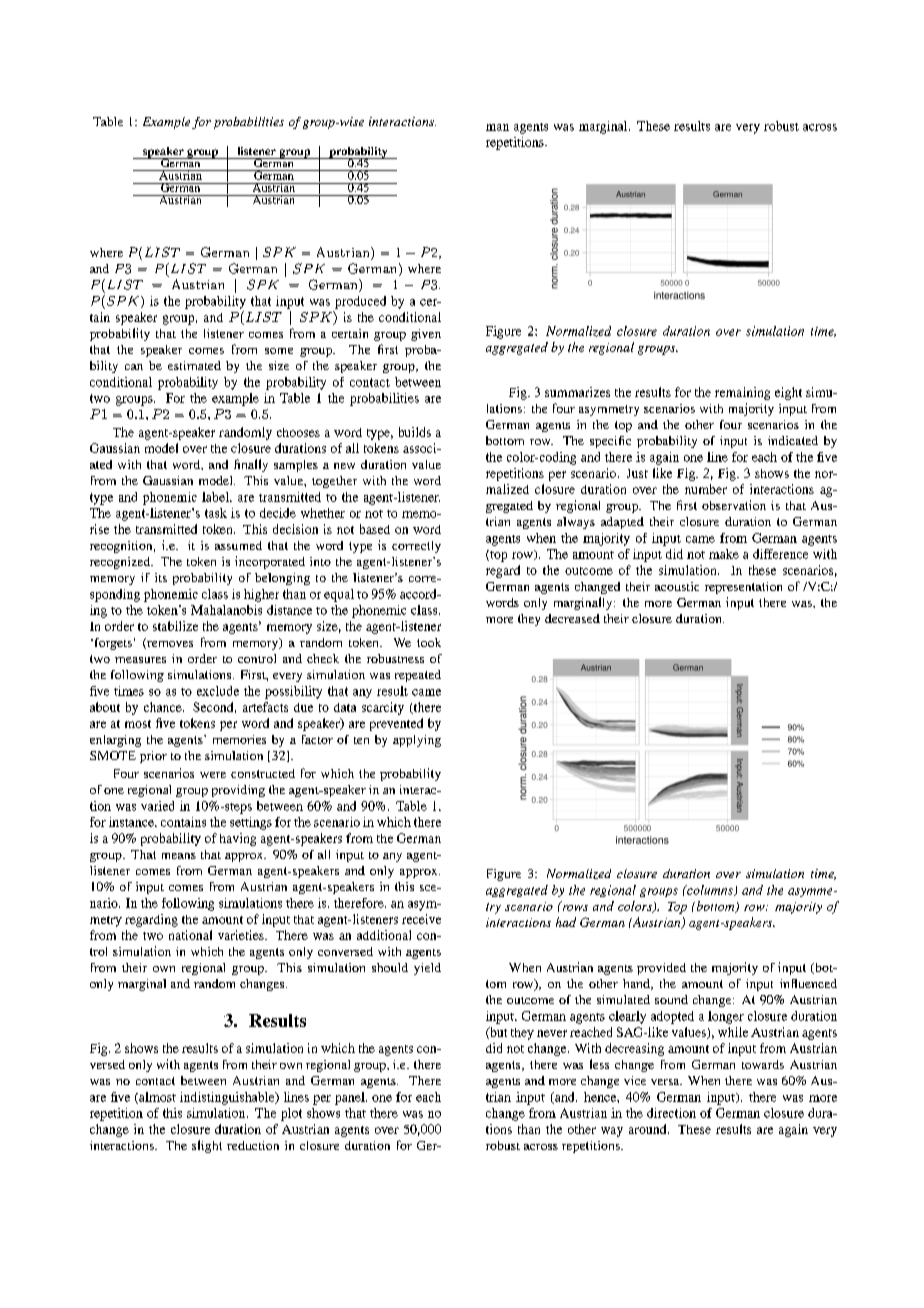 The image size is (924, 1308). What do you see at coordinates (572, 618) in the page?
I see `decreased` at bounding box center [572, 618].
